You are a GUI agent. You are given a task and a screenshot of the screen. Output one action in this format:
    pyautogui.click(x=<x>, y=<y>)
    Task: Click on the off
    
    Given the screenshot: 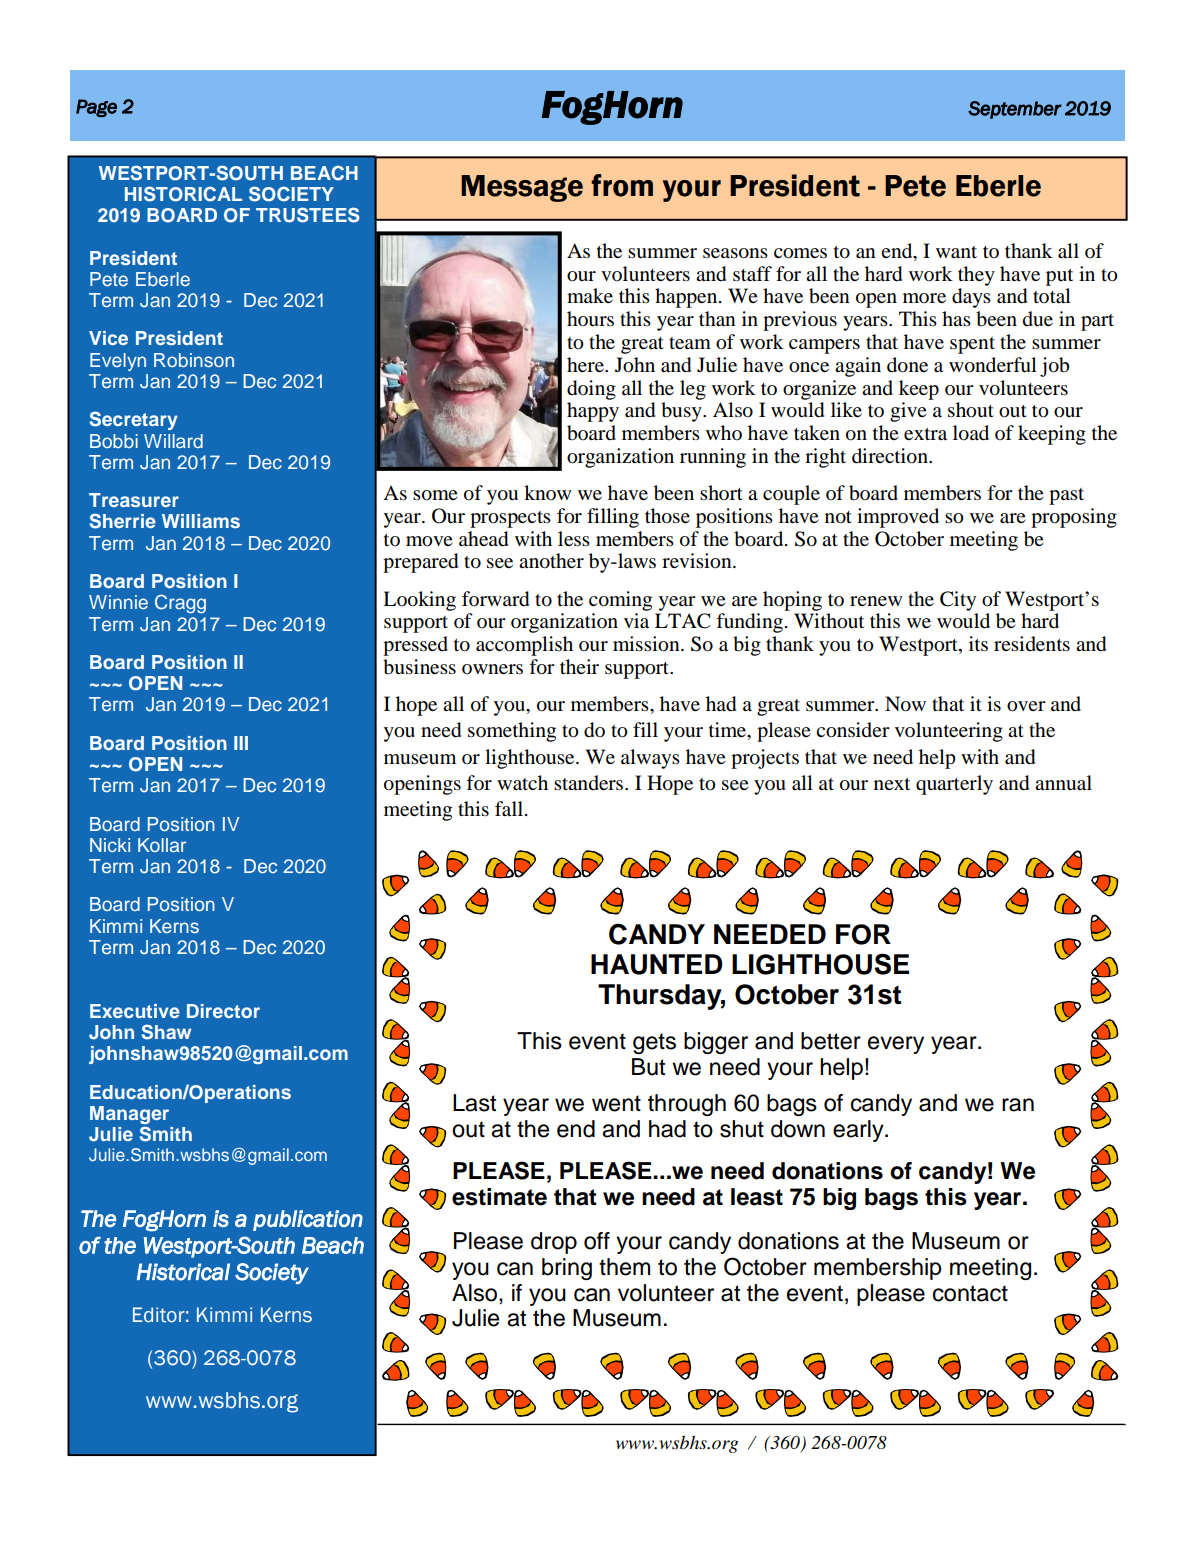 What is the action you would take?
    pyautogui.click(x=597, y=1241)
